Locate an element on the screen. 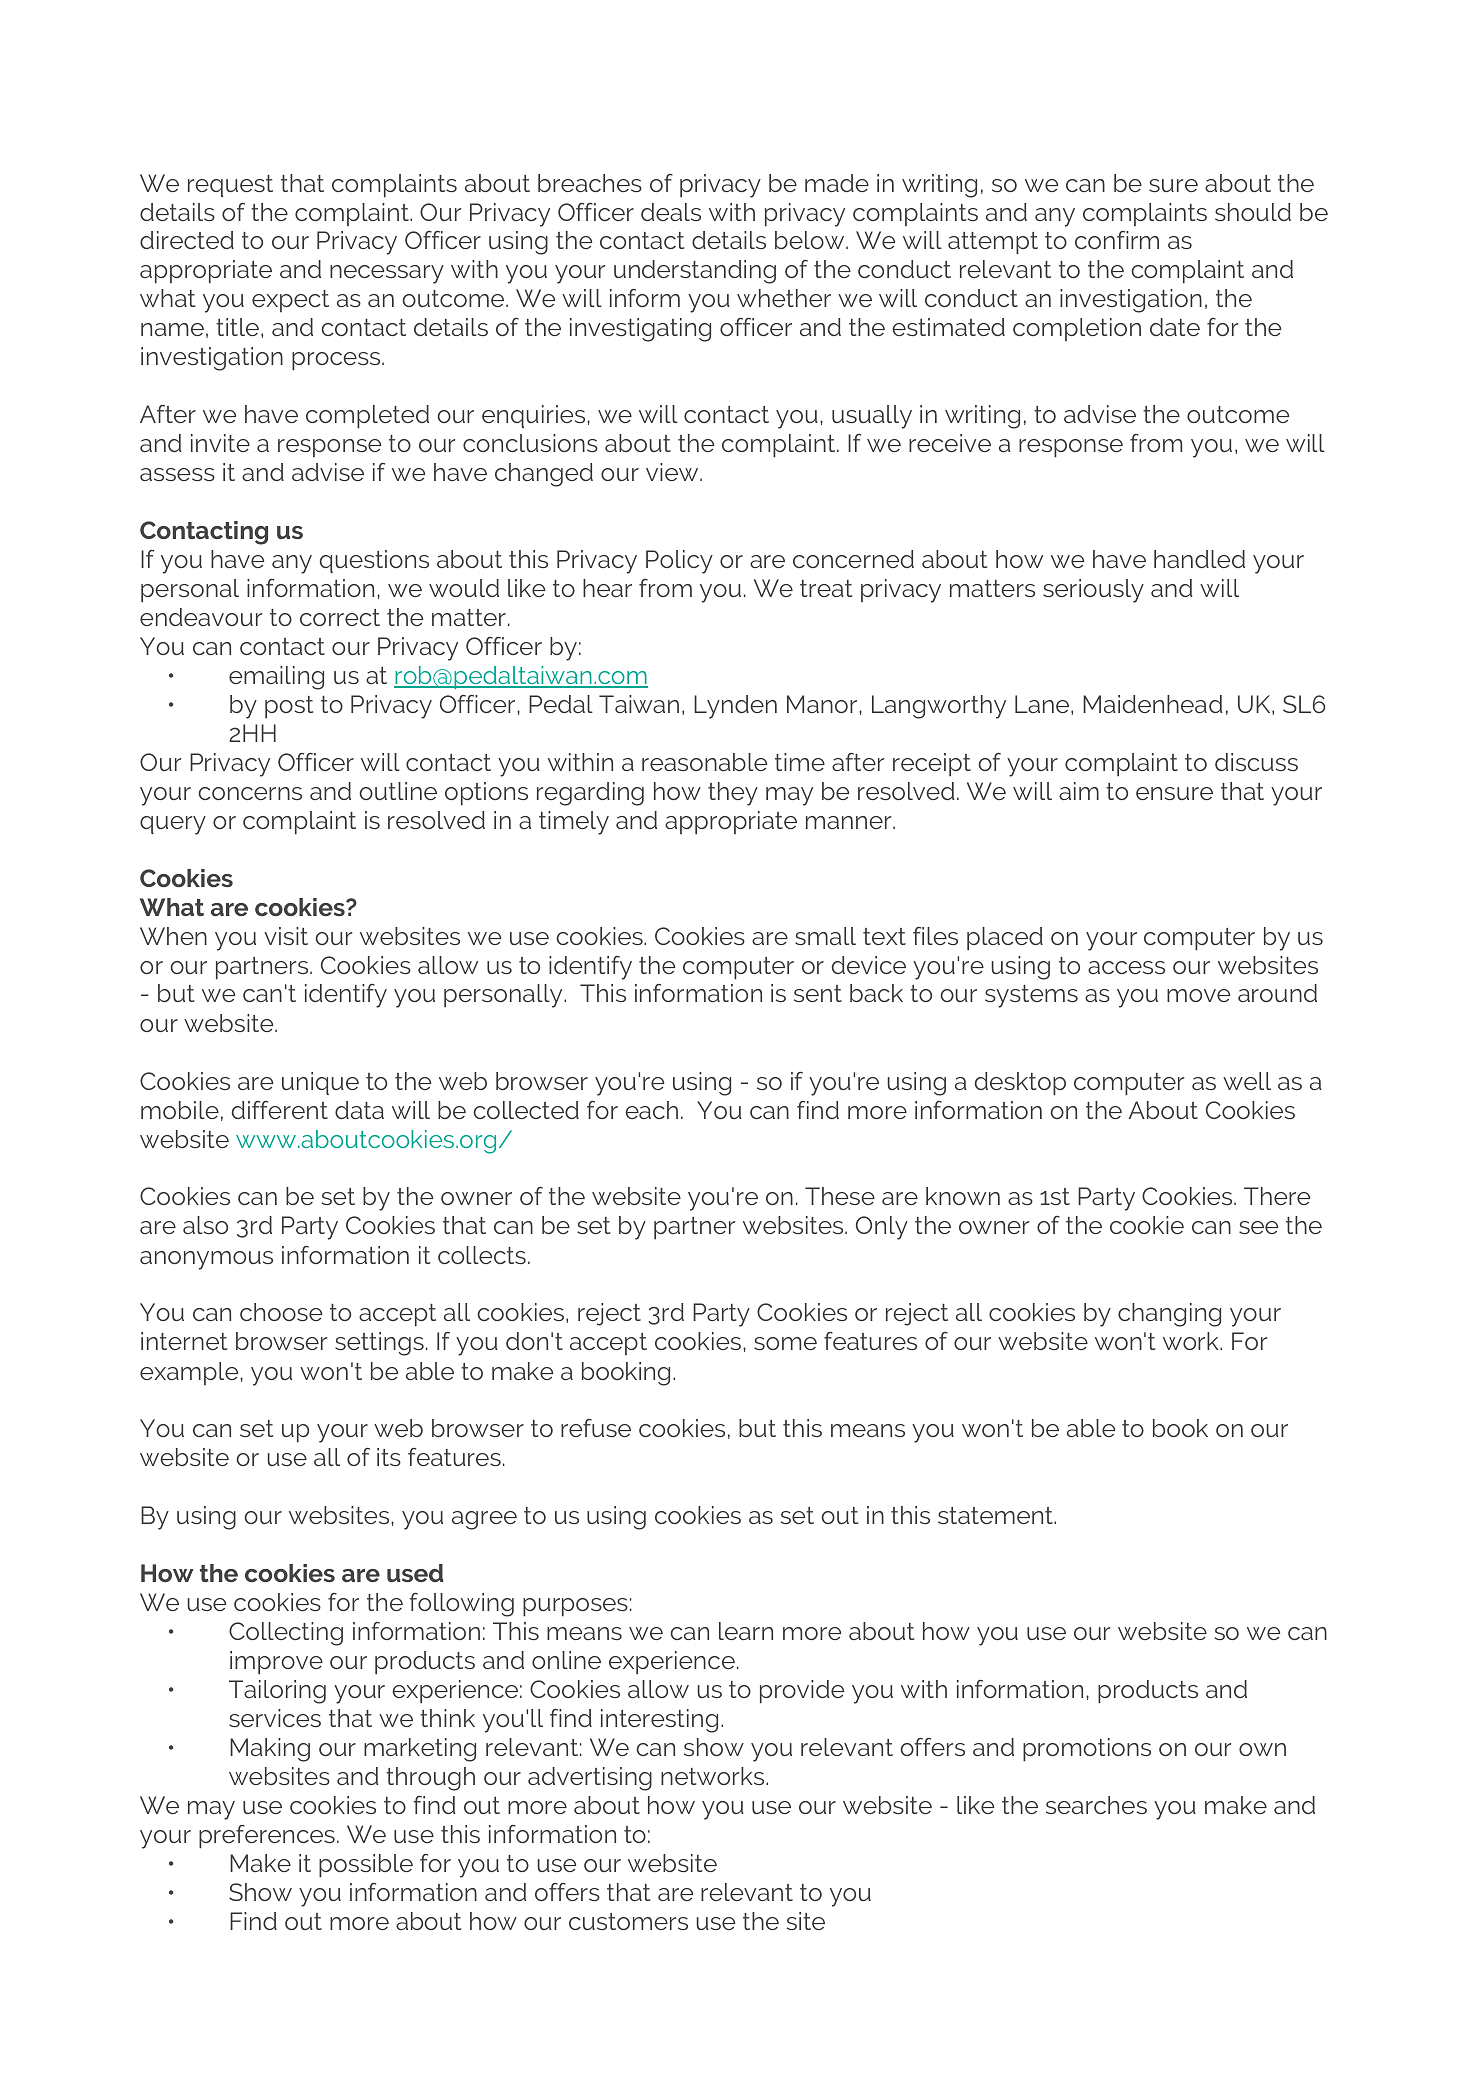 The image size is (1469, 2077). move is located at coordinates (1198, 995).
